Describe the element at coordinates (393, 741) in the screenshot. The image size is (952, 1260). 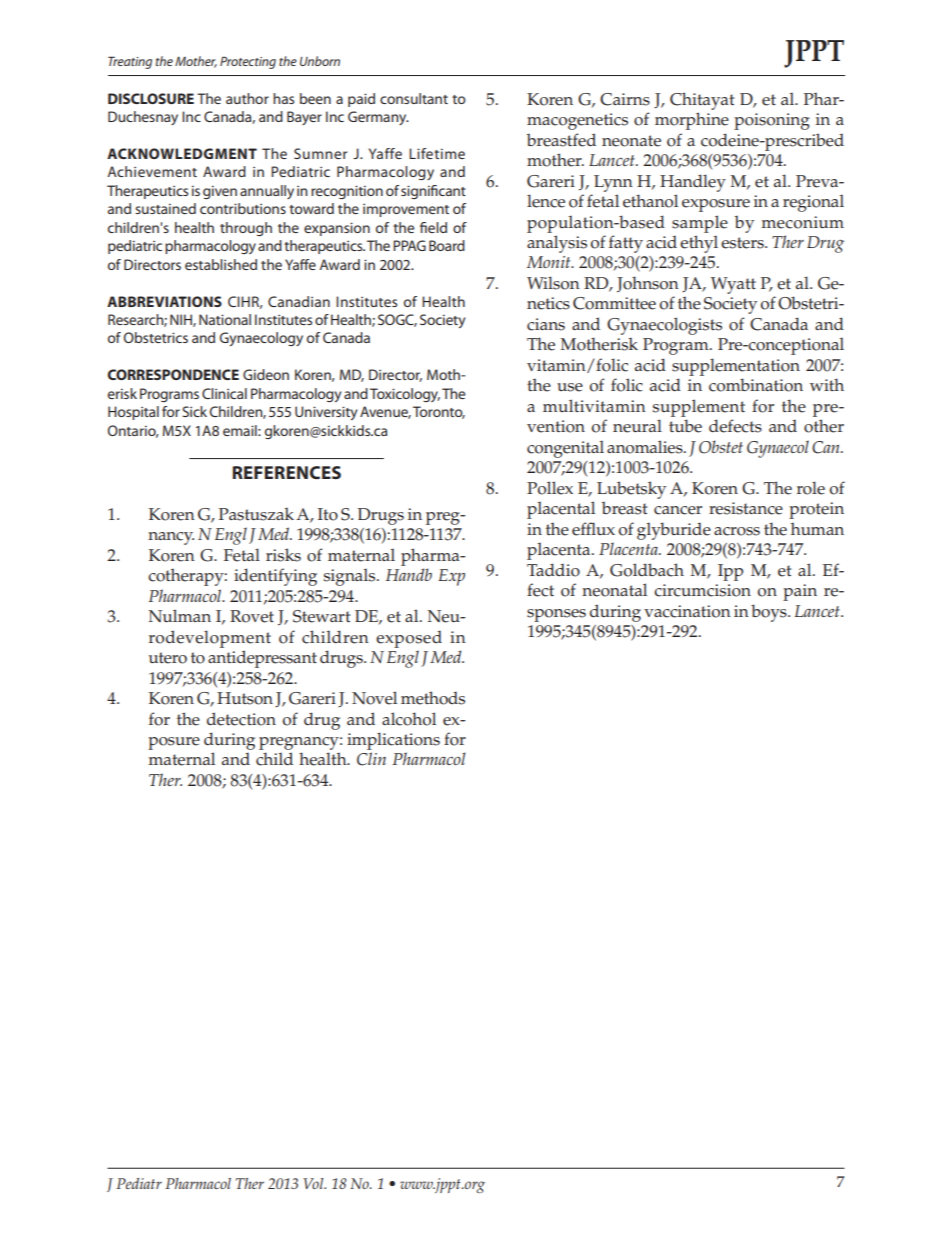
I see `implications` at that location.
